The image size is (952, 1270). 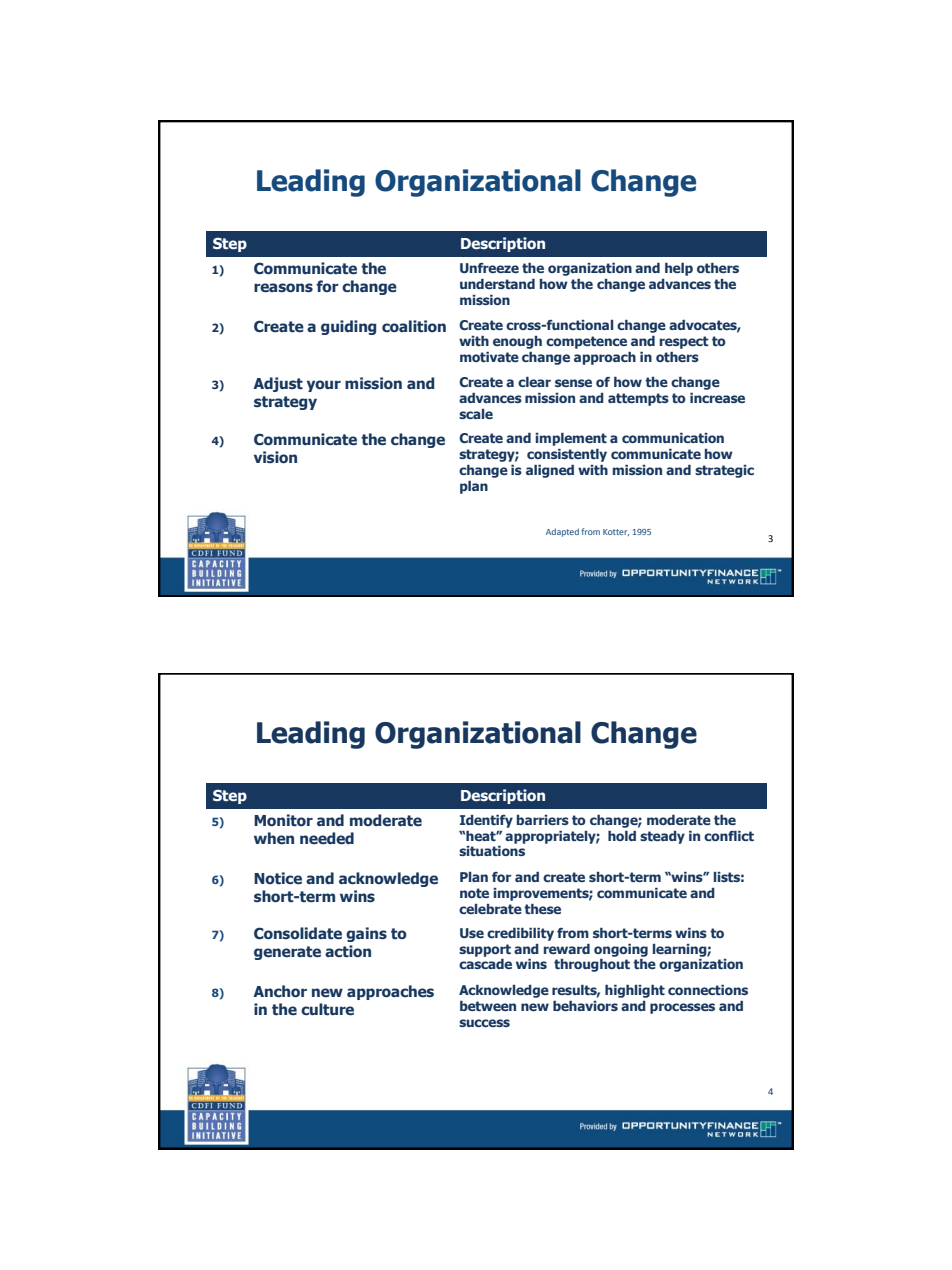 I want to click on aligned, so click(x=550, y=471).
